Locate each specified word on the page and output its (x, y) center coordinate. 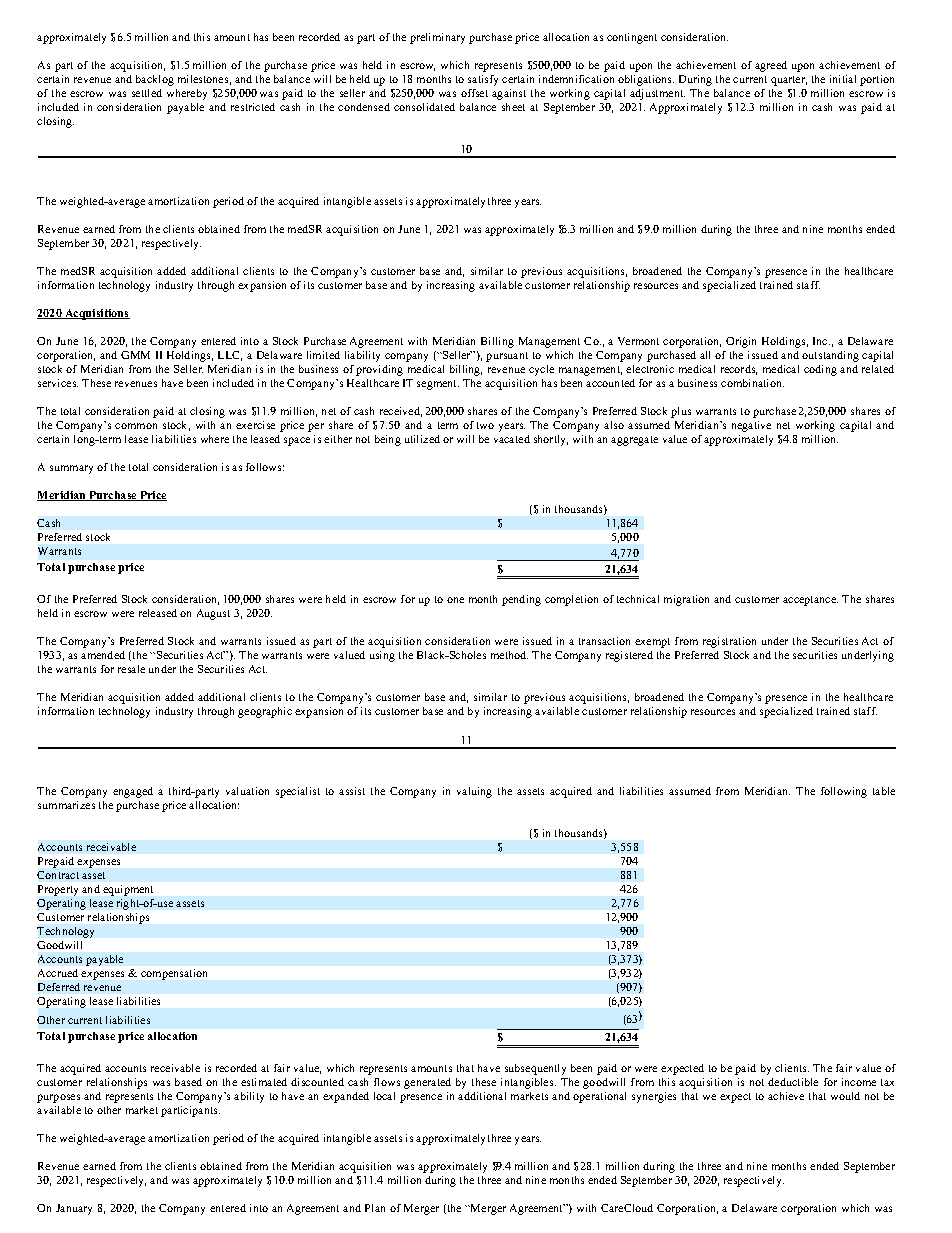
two (485, 425)
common (136, 426)
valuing (474, 792)
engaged (133, 792)
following (844, 792)
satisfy (483, 80)
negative (751, 426)
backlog (155, 80)
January (74, 1209)
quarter (789, 81)
